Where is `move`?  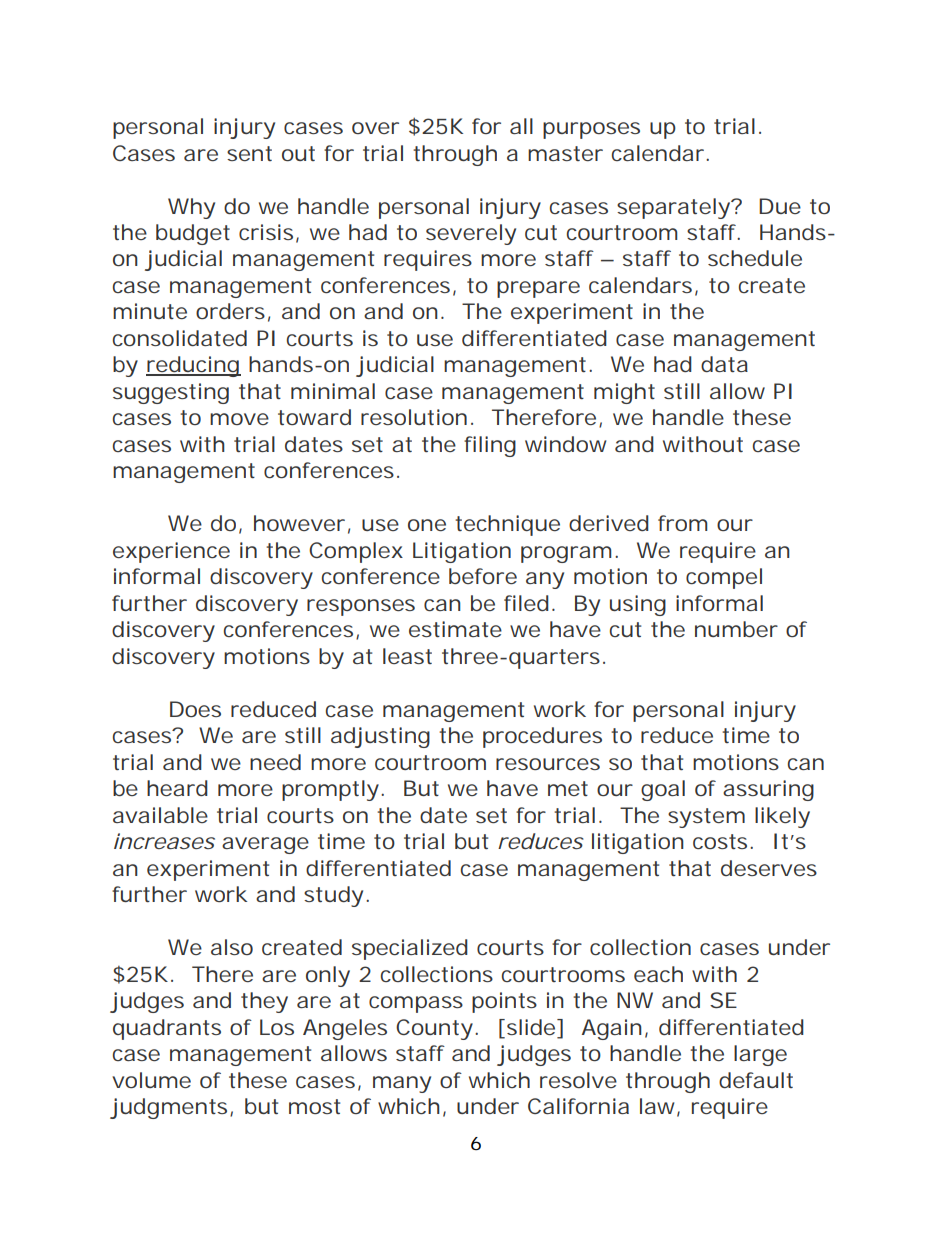
move is located at coordinates (239, 419).
